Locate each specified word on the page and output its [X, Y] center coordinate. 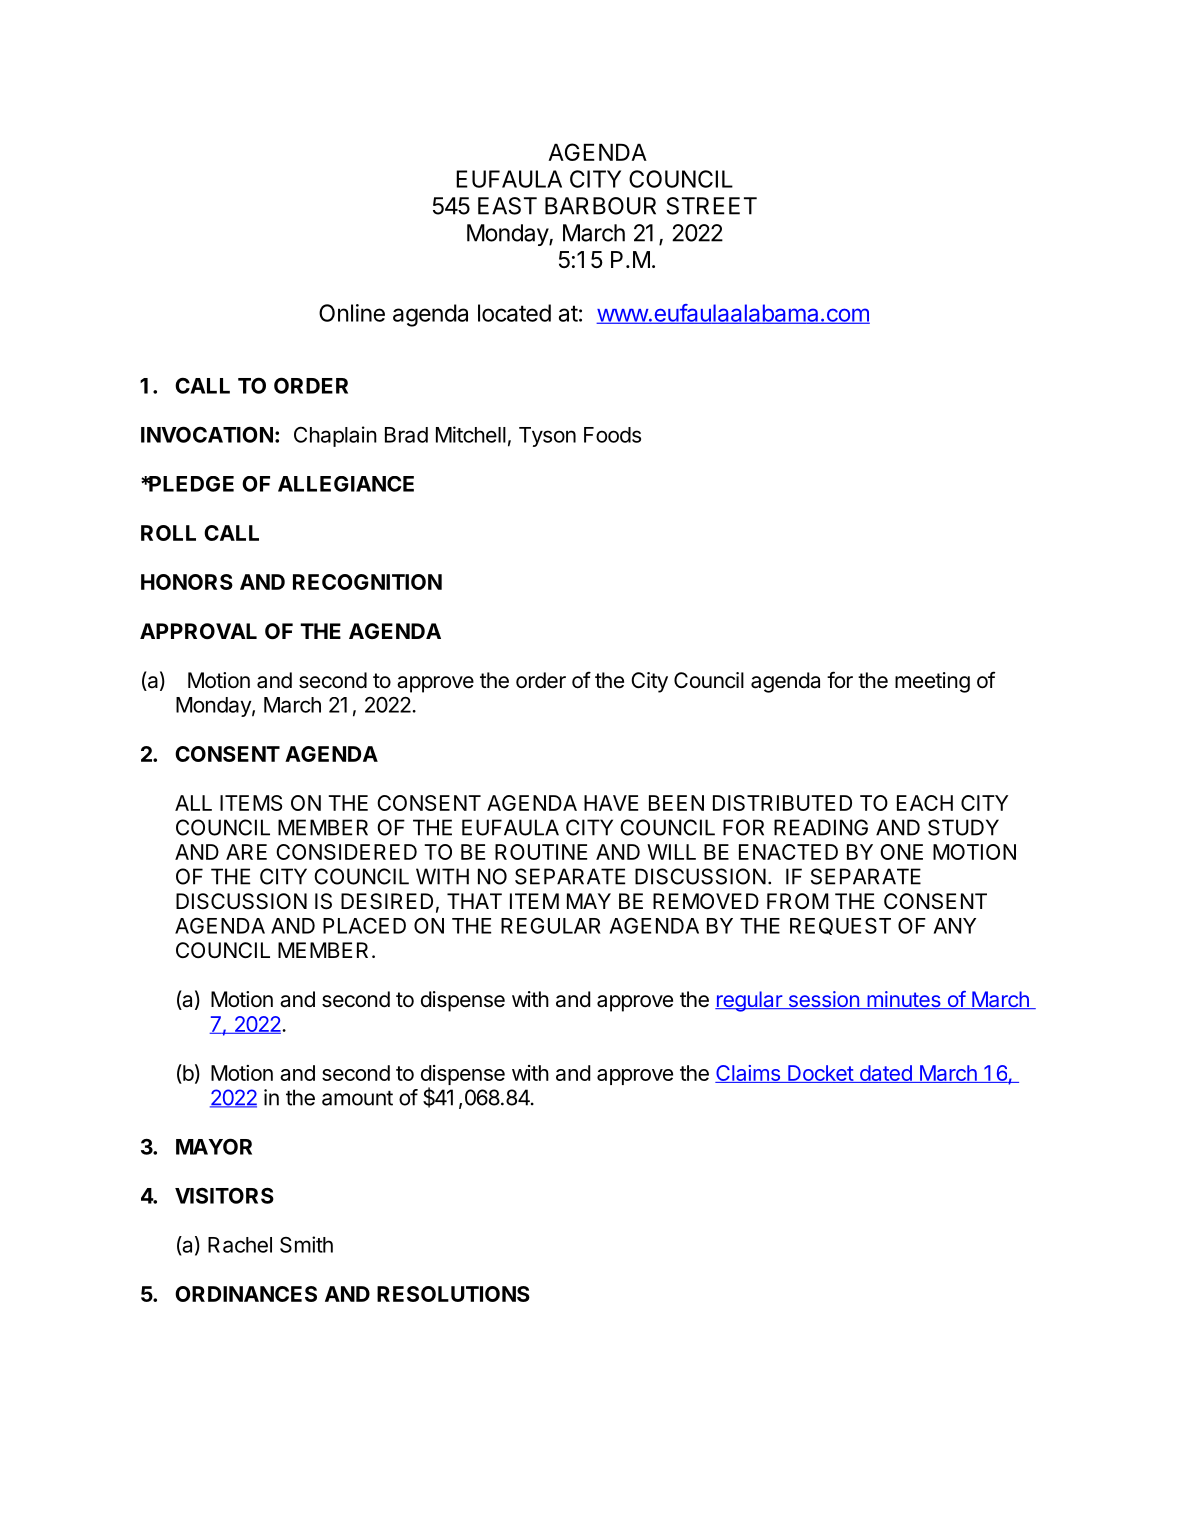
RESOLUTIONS [453, 1294]
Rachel [240, 1245]
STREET [711, 206]
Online [352, 313]
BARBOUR [600, 206]
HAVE [611, 803]
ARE [246, 852]
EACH [925, 803]
